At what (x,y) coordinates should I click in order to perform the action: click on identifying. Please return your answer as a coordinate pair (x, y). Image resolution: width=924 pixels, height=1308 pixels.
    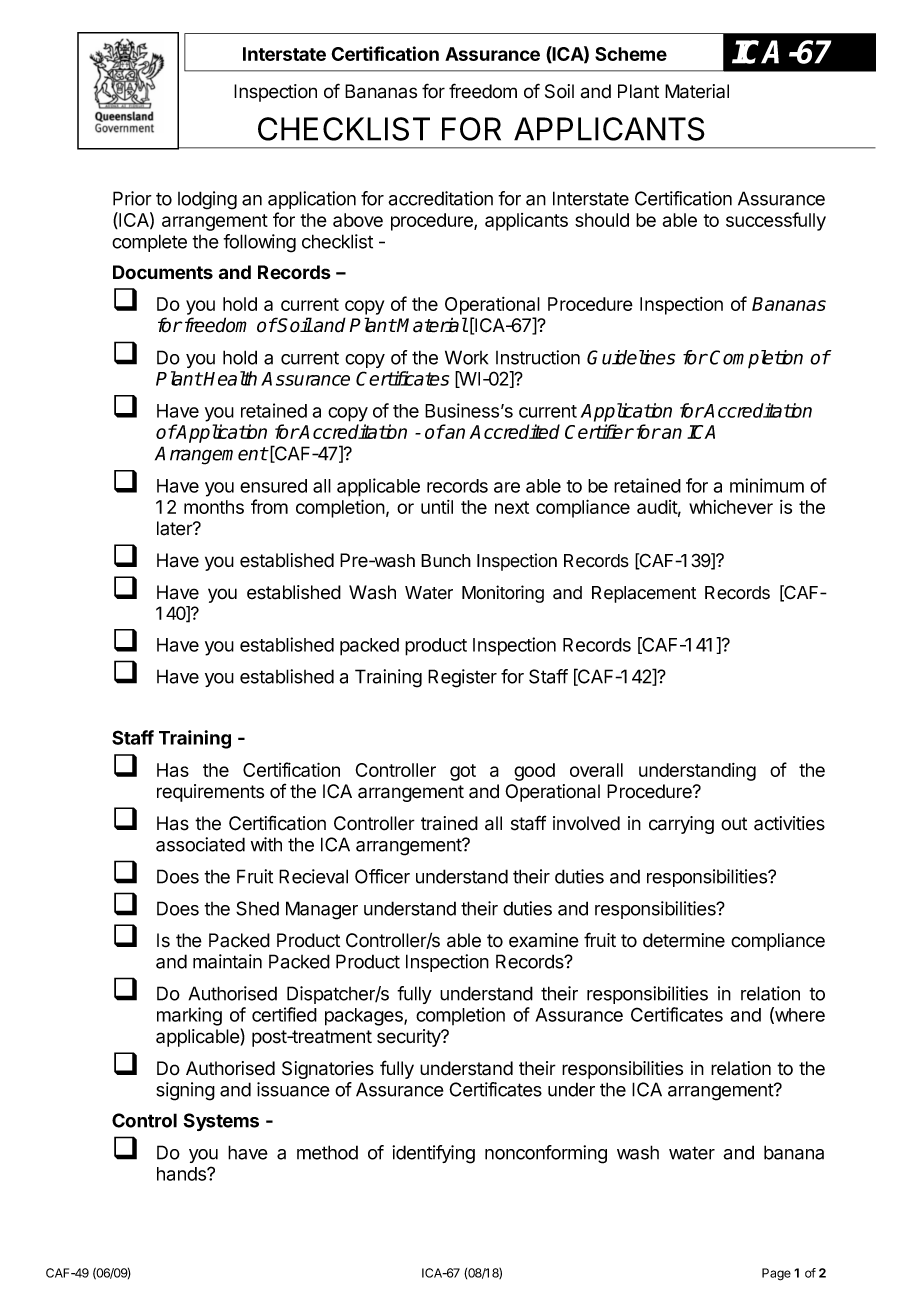
    Looking at the image, I should click on (433, 1154).
